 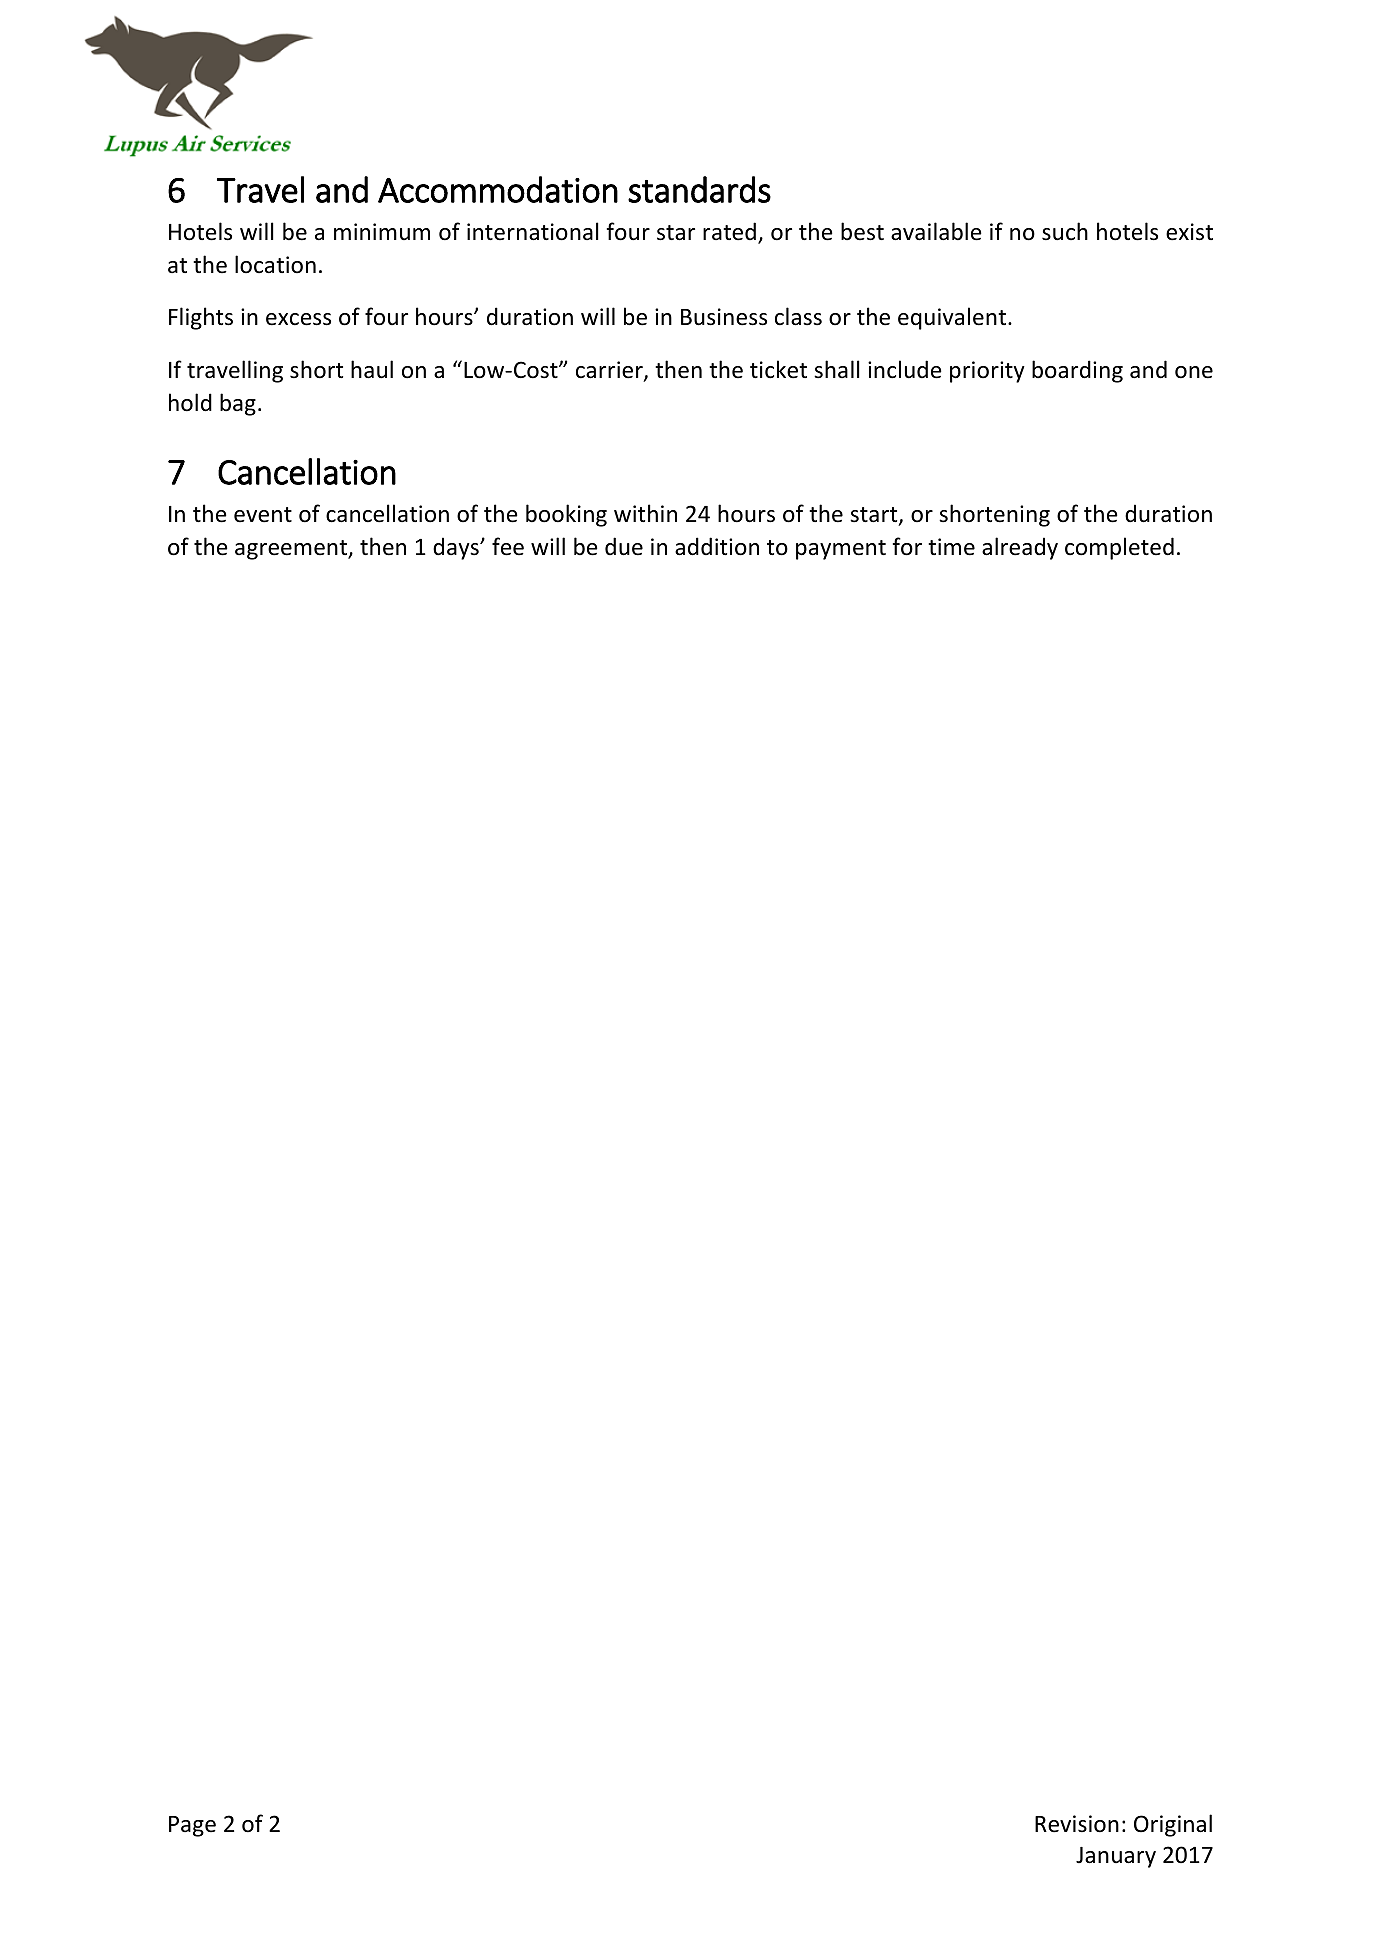 I want to click on Page, so click(x=192, y=1826).
